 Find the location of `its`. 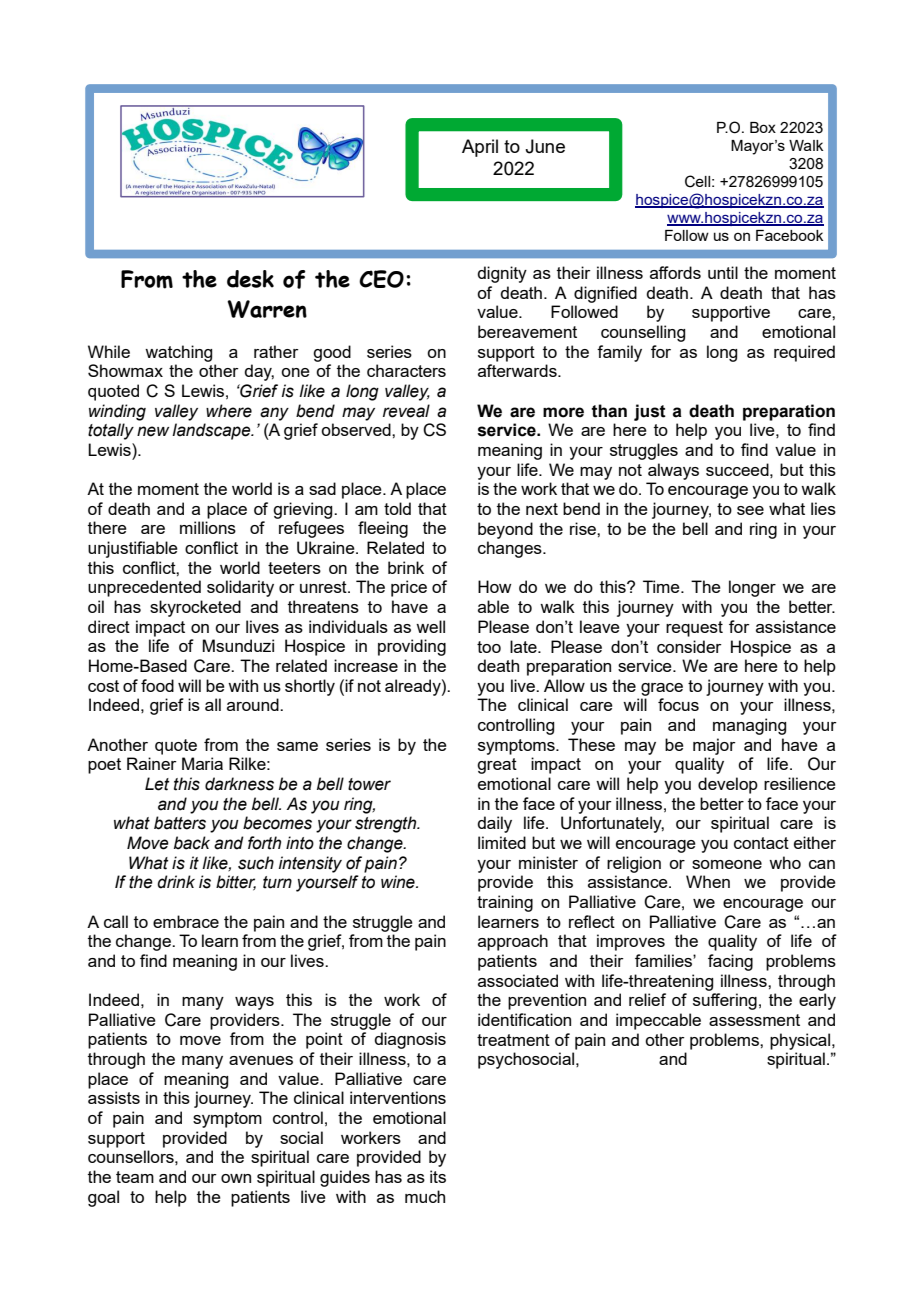

its is located at coordinates (438, 1176).
